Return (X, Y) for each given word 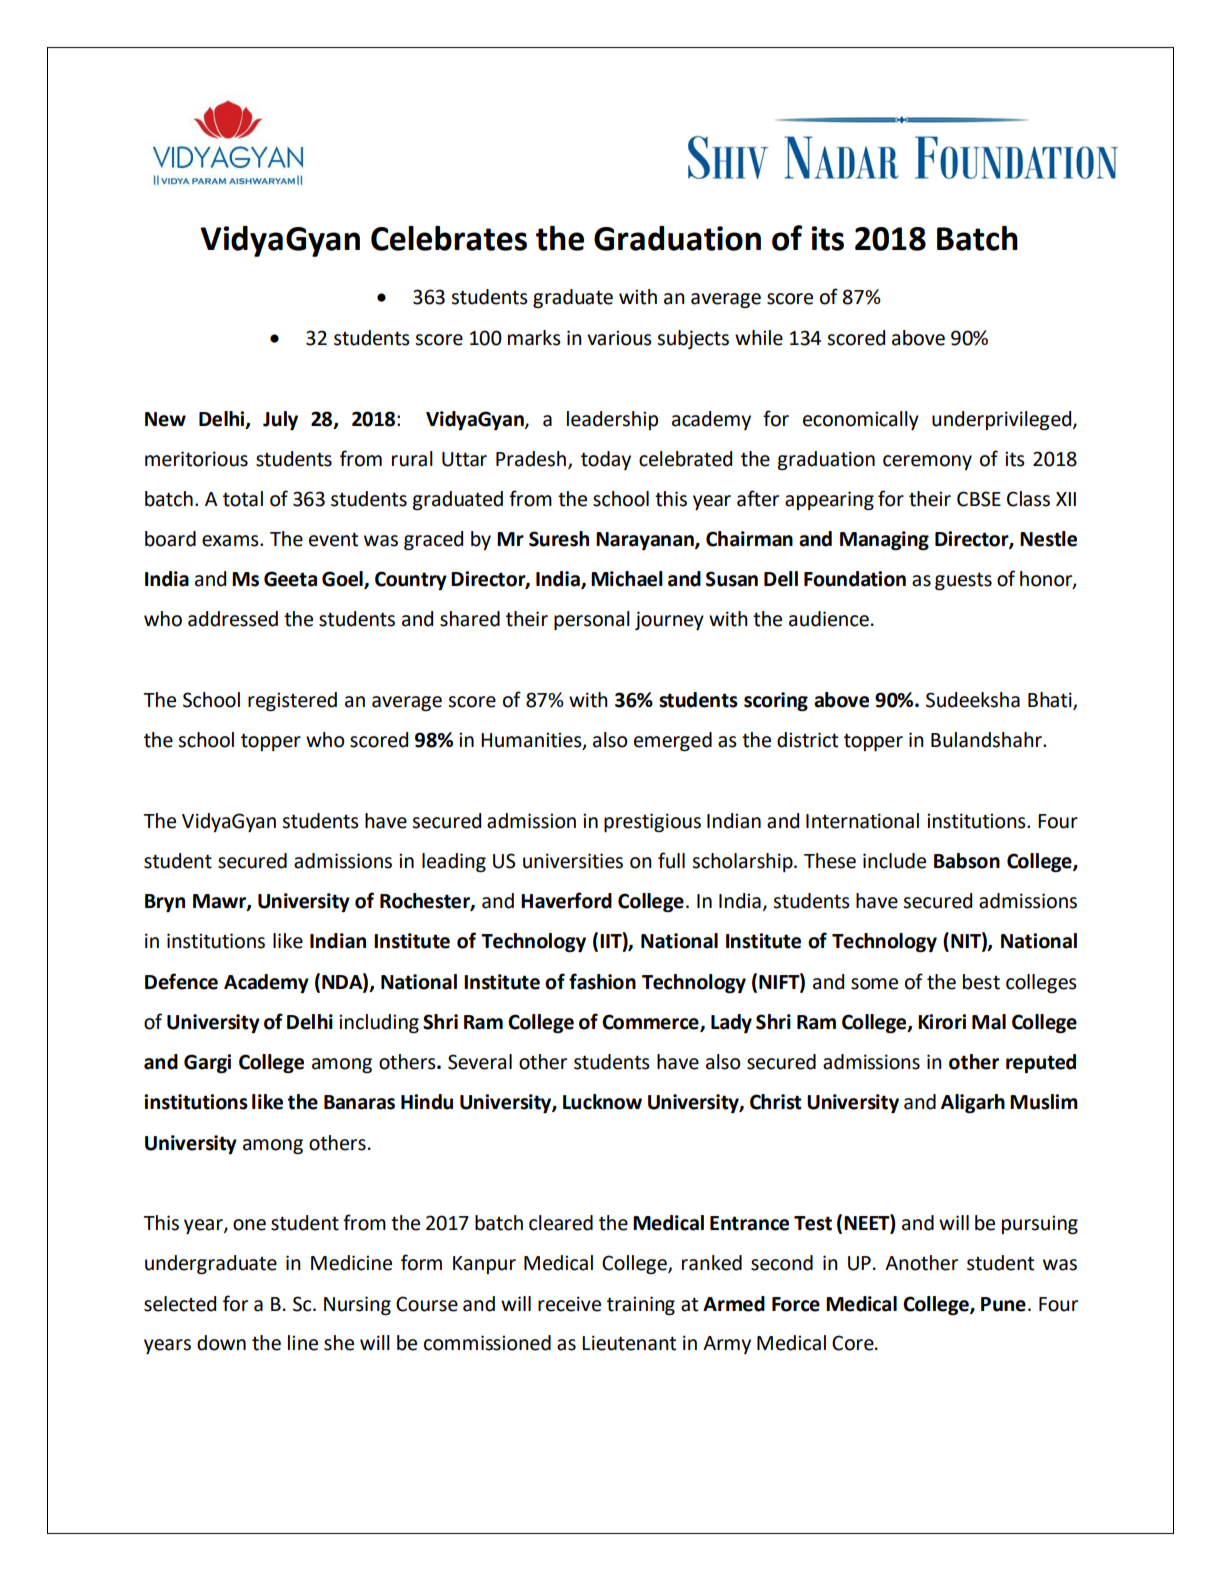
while (759, 338)
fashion (602, 981)
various (619, 338)
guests (963, 581)
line (303, 1343)
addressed (233, 619)
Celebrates (449, 238)
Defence (181, 981)
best (981, 982)
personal (592, 620)
